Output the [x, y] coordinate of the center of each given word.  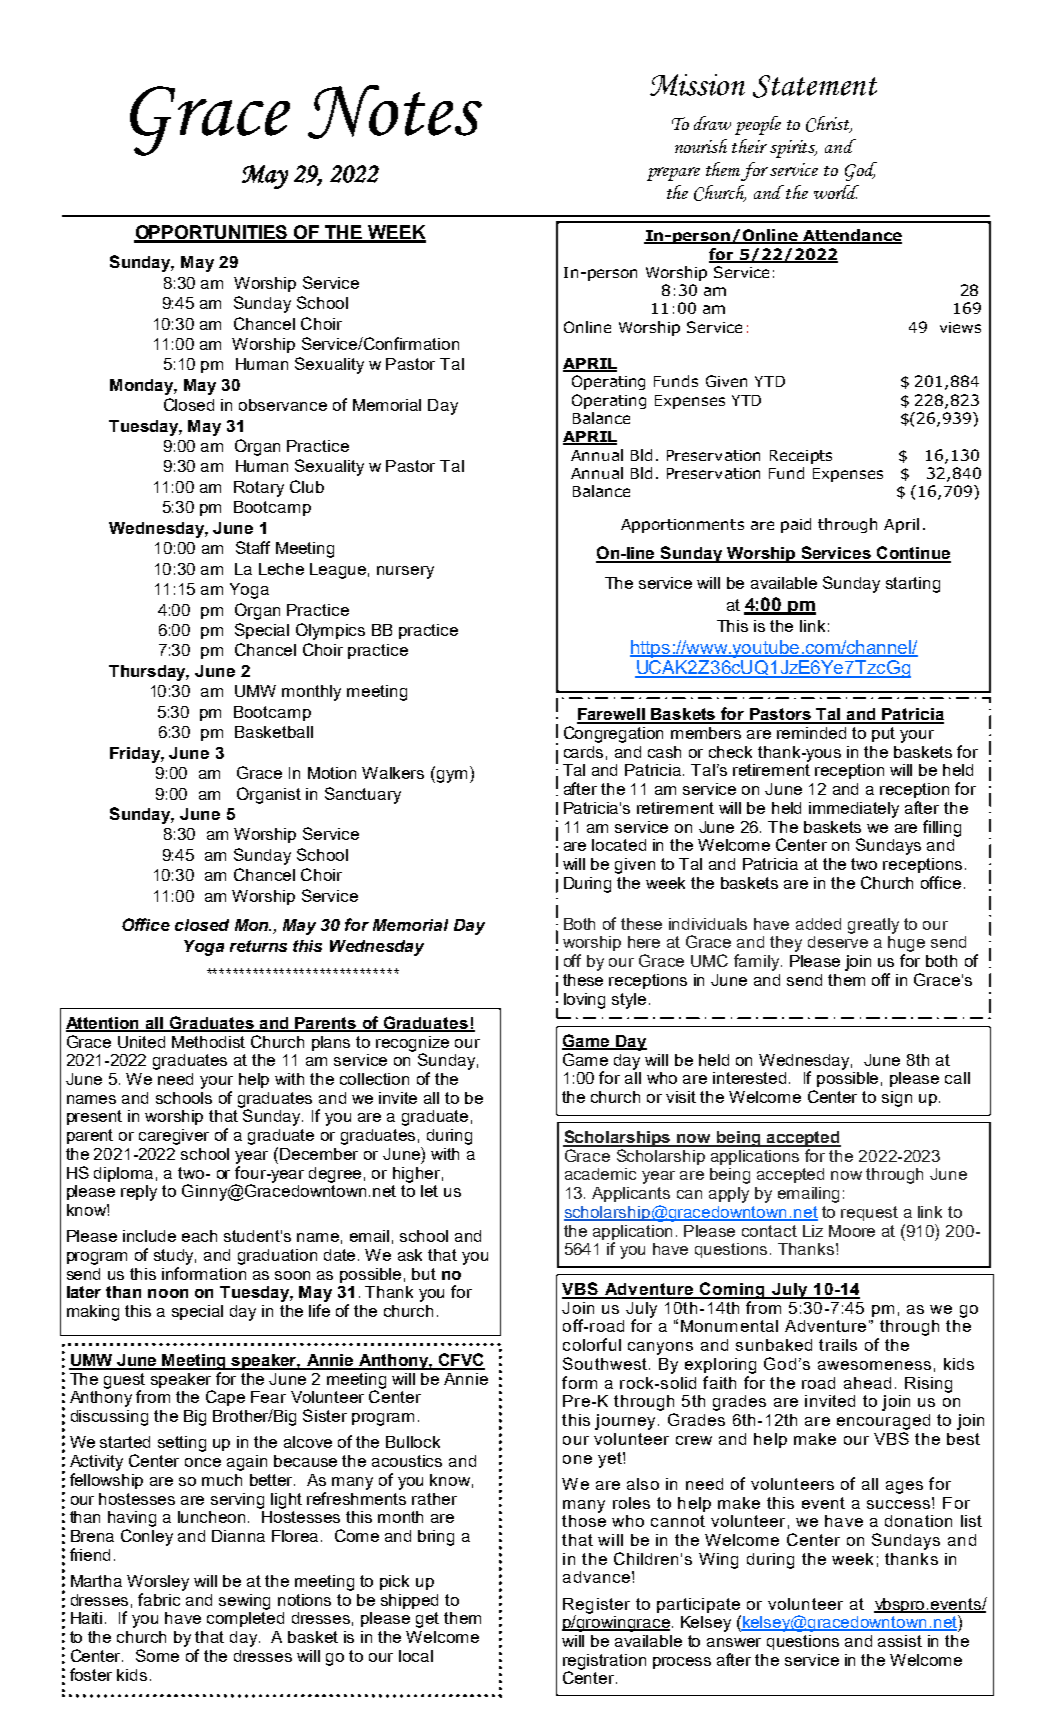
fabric [159, 1599]
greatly [873, 926]
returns [258, 946]
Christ [829, 124]
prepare [673, 174]
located [619, 845]
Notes [395, 112]
